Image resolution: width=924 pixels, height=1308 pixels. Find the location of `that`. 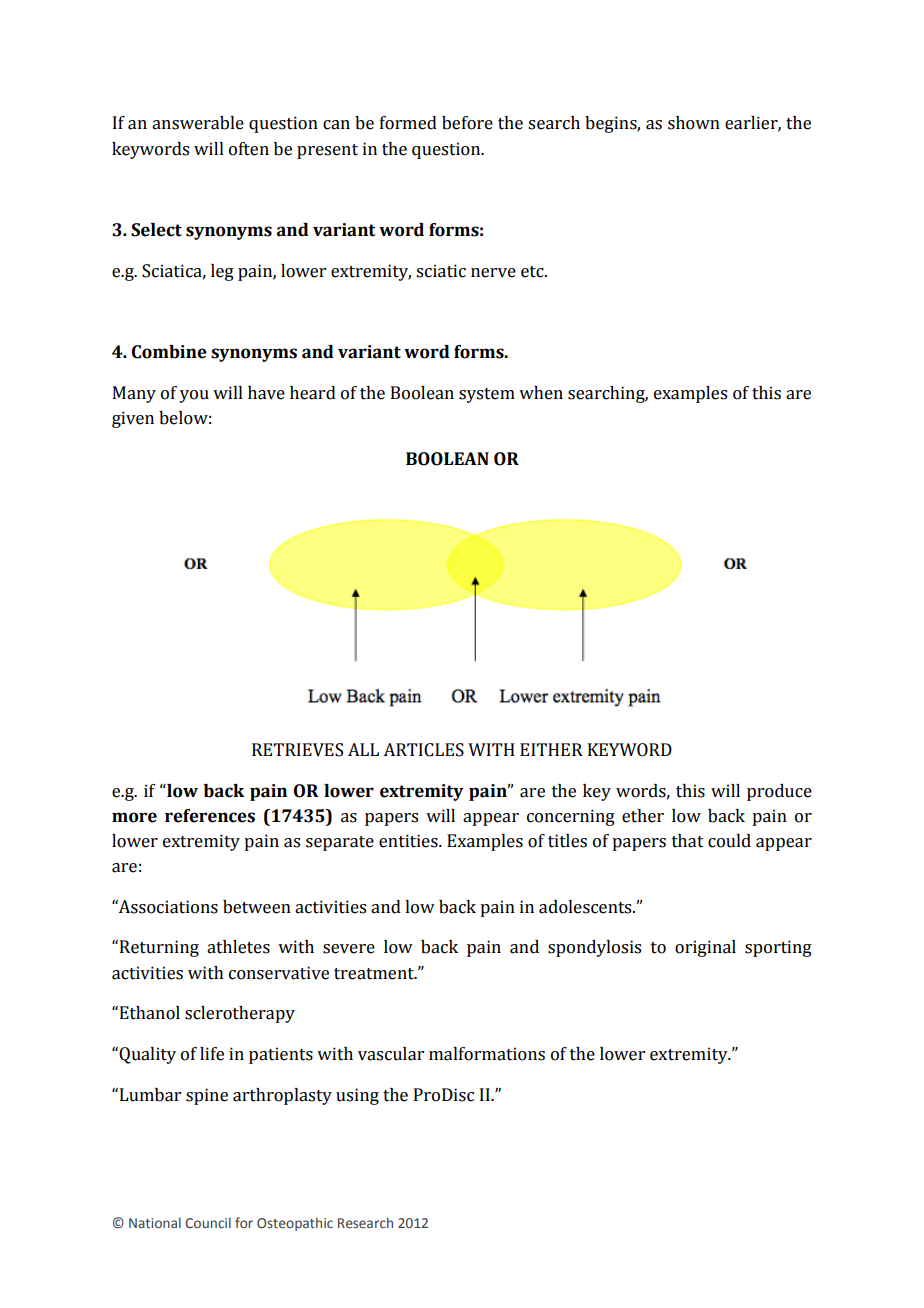

that is located at coordinates (688, 841).
